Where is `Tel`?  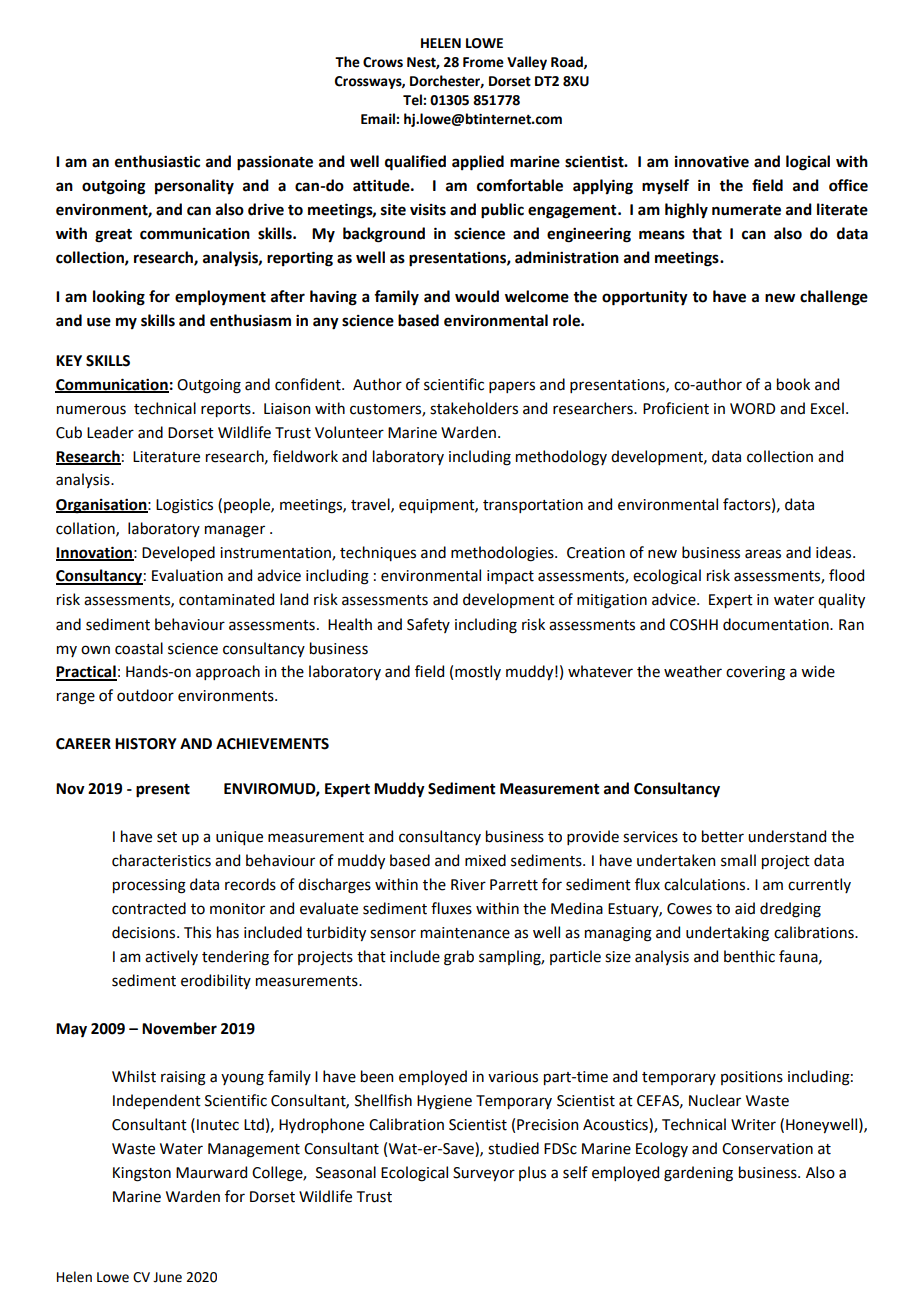
Tel is located at coordinates (412, 100).
